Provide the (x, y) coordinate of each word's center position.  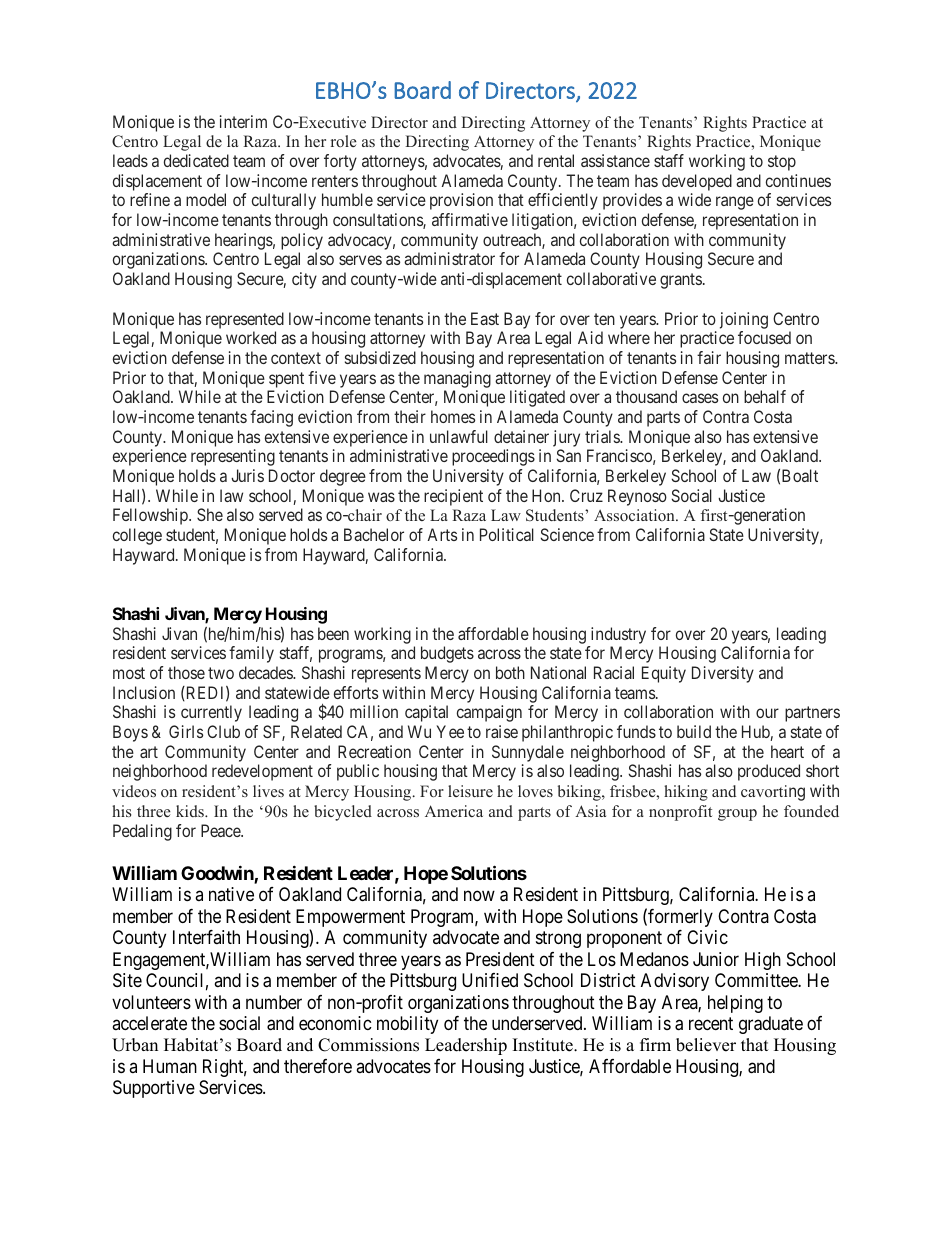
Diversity (723, 674)
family (251, 654)
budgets (447, 654)
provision (461, 201)
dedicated (196, 160)
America (454, 811)
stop (782, 163)
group (737, 815)
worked (251, 337)
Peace (221, 830)
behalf (765, 396)
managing (457, 379)
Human (170, 1066)
